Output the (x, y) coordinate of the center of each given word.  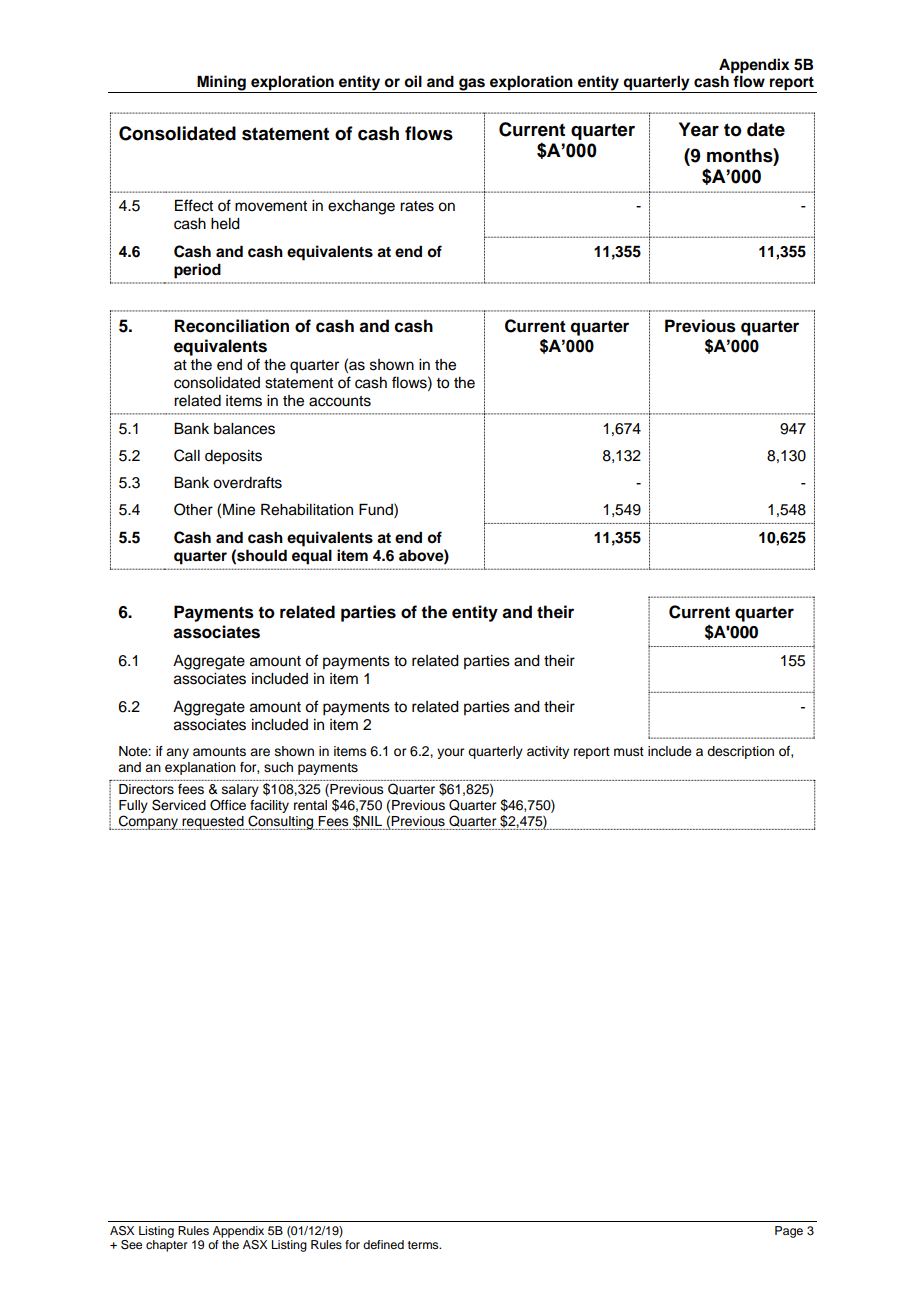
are (260, 752)
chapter (167, 1246)
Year (699, 129)
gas (472, 85)
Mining (221, 84)
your (450, 753)
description (740, 752)
